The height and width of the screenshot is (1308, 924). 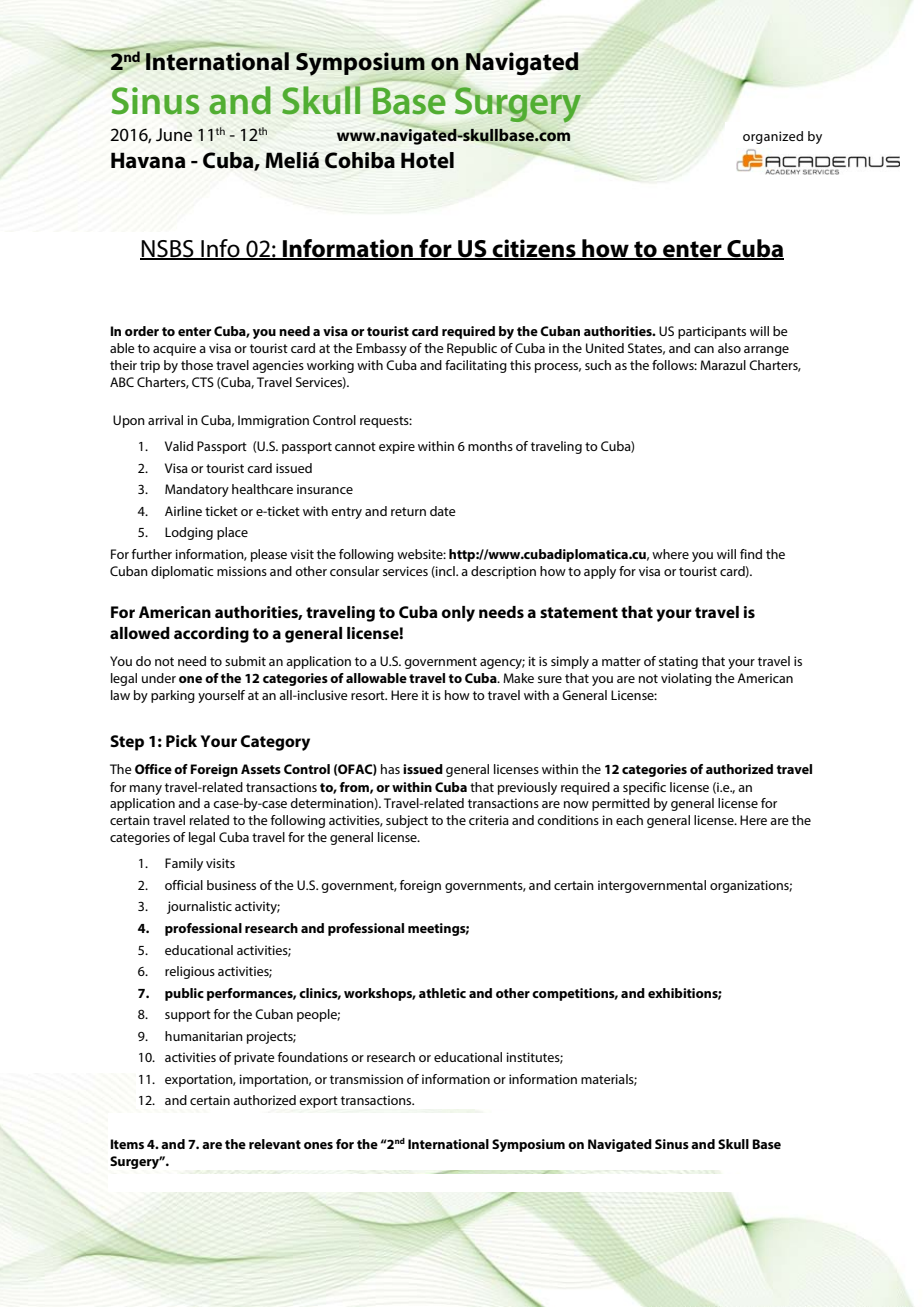 What do you see at coordinates (751, 554) in the screenshot?
I see `find` at bounding box center [751, 554].
